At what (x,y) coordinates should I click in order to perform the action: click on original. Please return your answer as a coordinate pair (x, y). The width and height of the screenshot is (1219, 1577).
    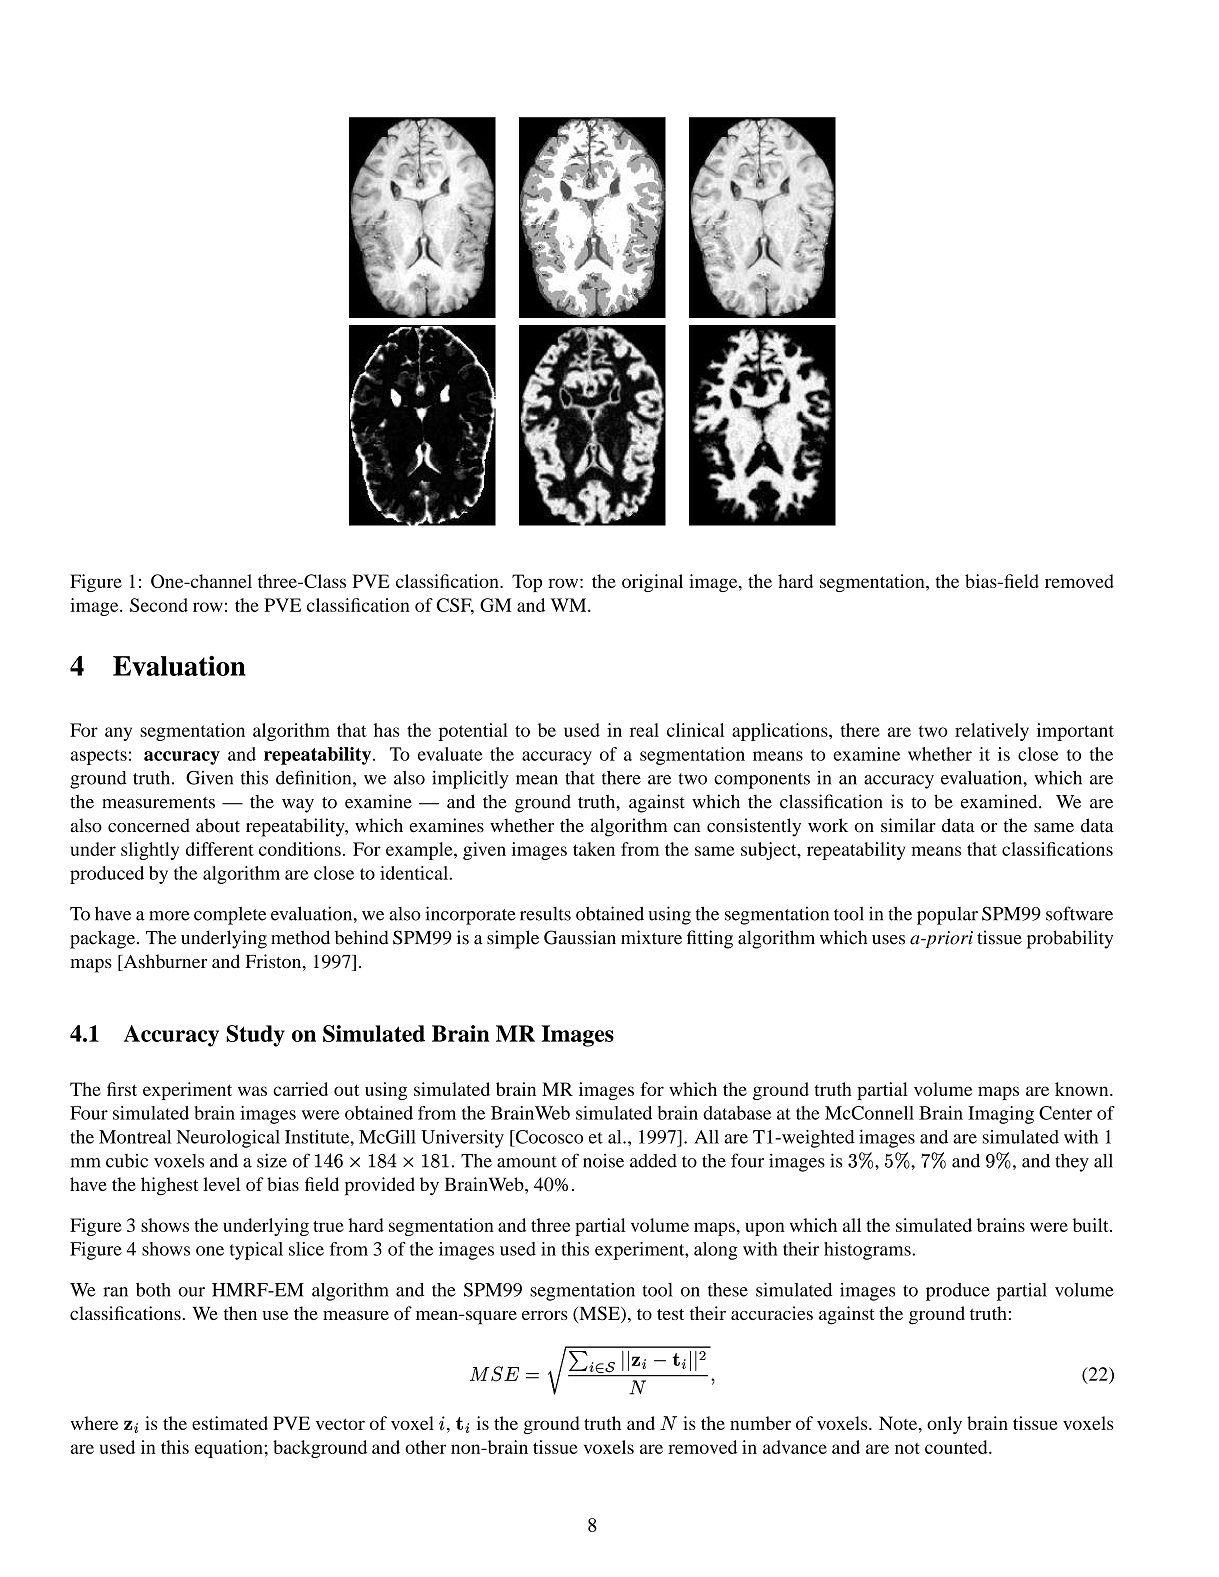
    Looking at the image, I should click on (652, 583).
